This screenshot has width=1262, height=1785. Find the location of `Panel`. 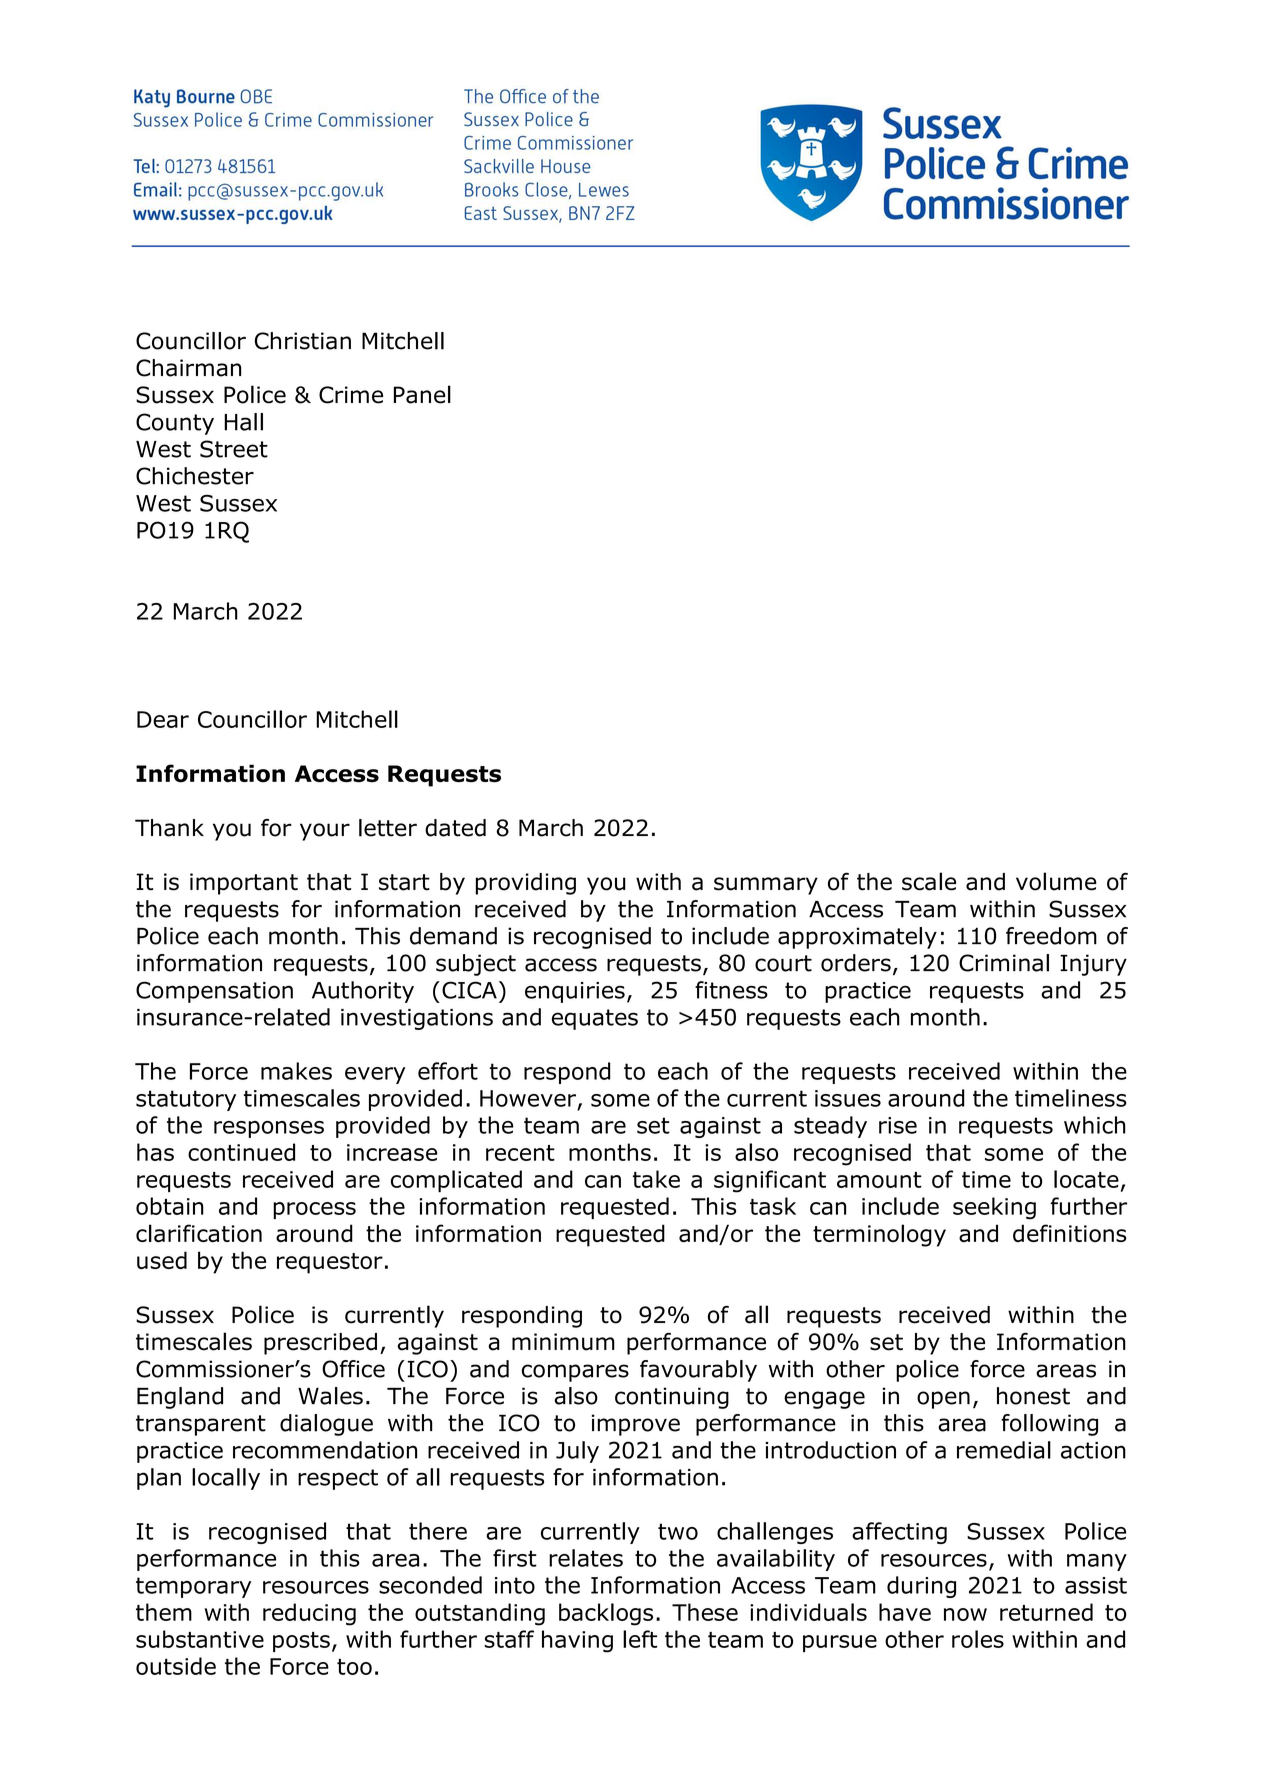

Panel is located at coordinates (422, 394).
